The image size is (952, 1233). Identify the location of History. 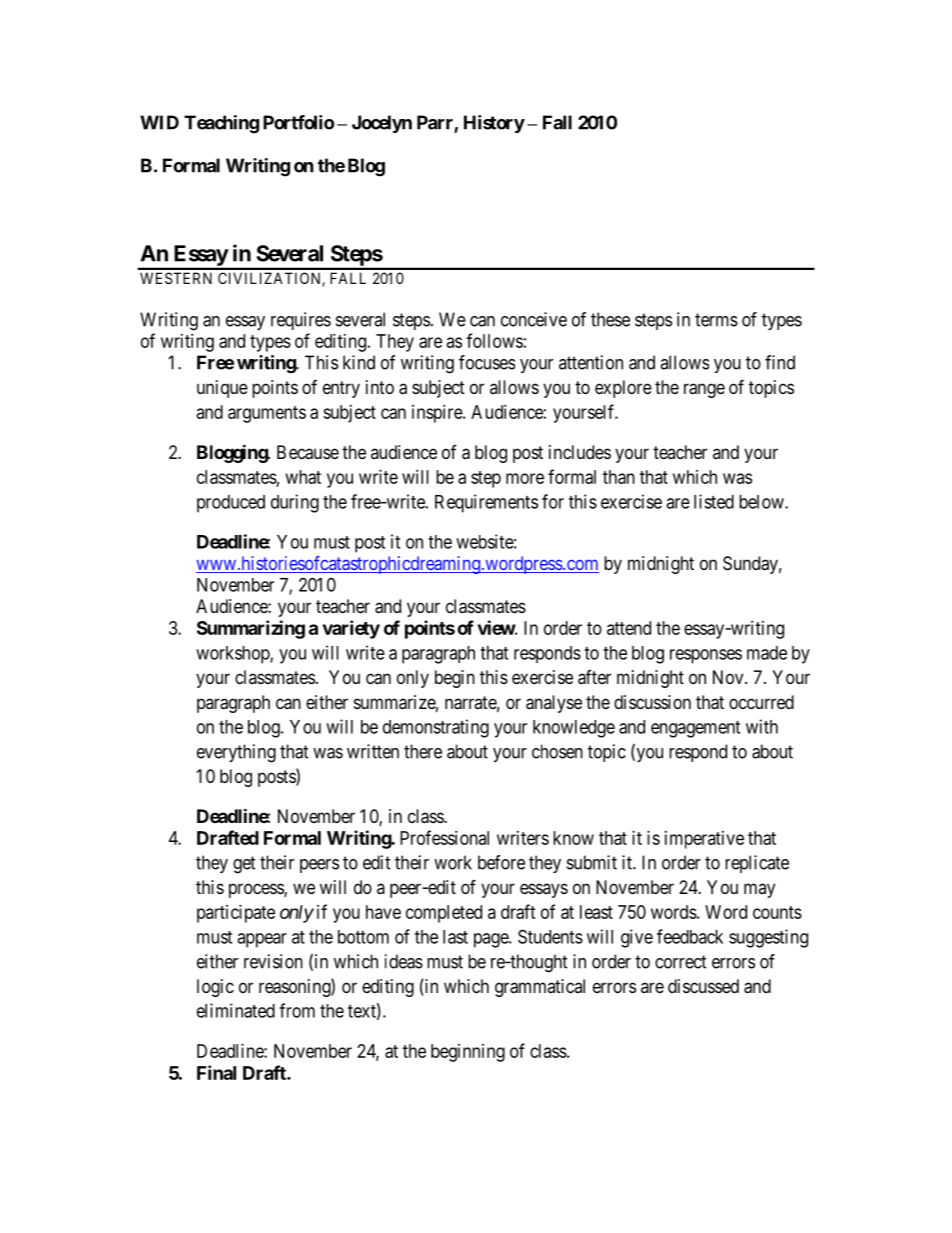
(494, 124).
